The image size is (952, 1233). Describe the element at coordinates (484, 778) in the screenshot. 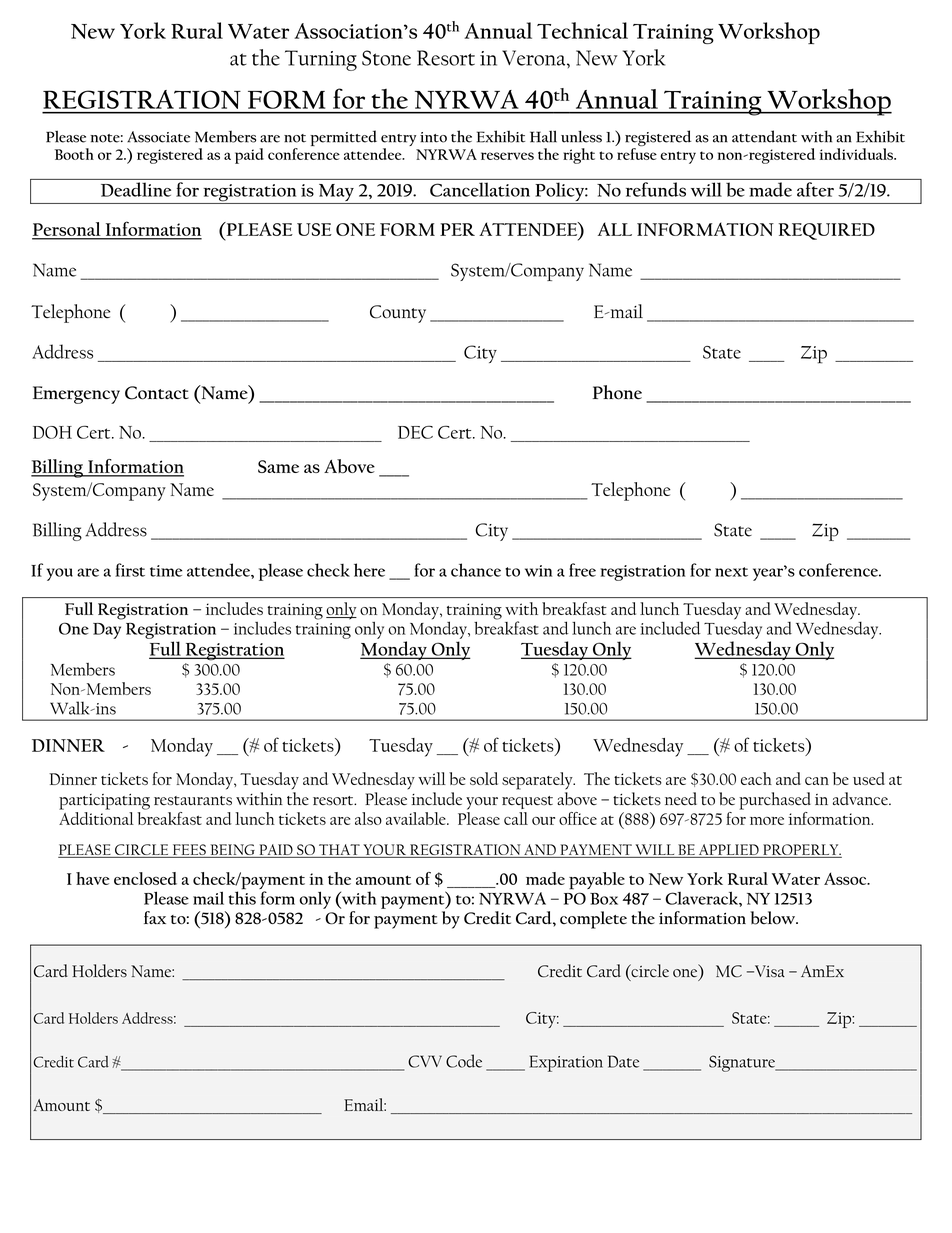

I see `sold` at that location.
